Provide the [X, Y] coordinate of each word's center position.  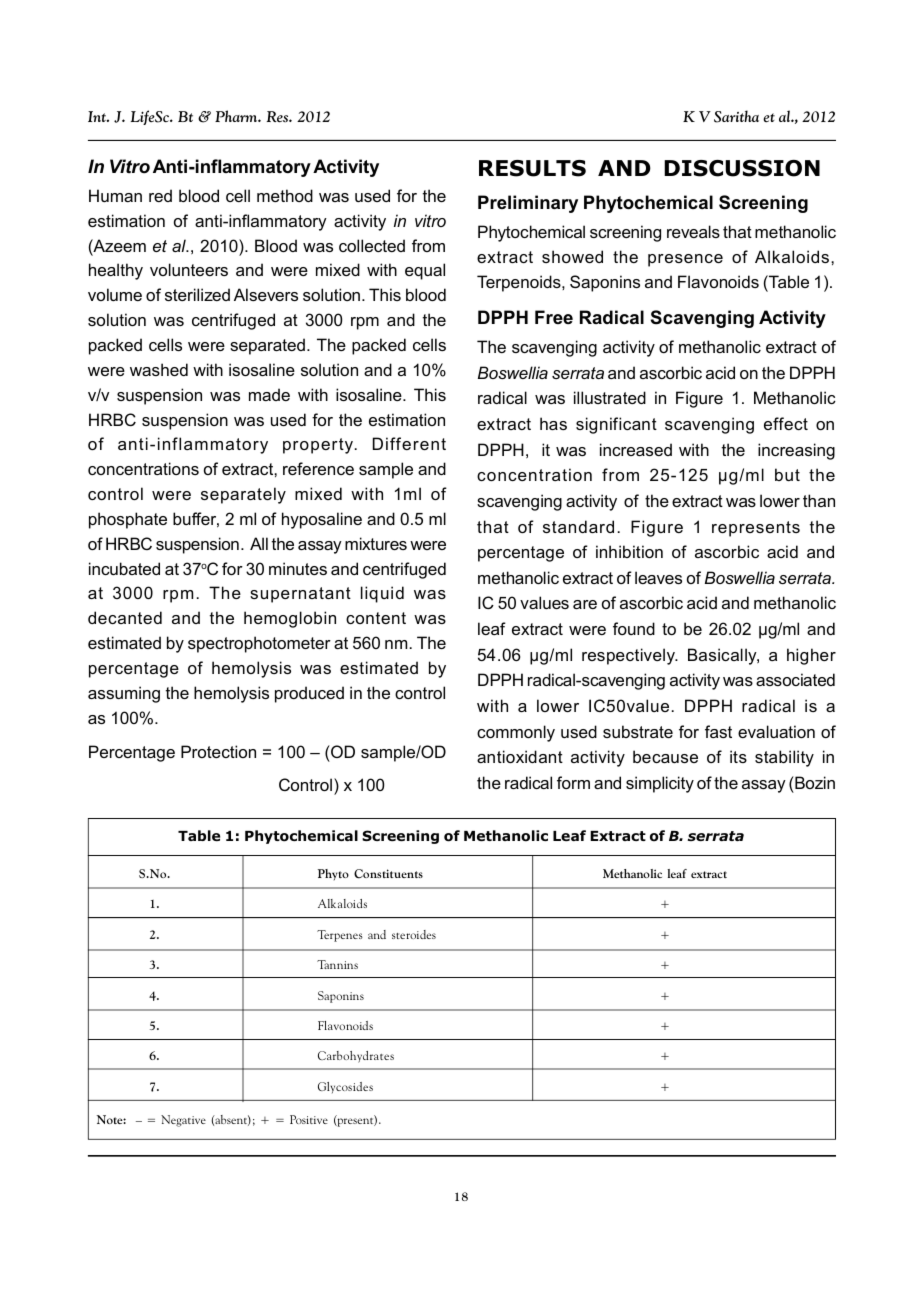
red [160, 195]
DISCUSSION [742, 168]
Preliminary [528, 204]
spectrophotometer [259, 644]
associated [795, 679]
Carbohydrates [356, 1057]
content [376, 618]
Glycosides [345, 1087]
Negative [183, 1121]
